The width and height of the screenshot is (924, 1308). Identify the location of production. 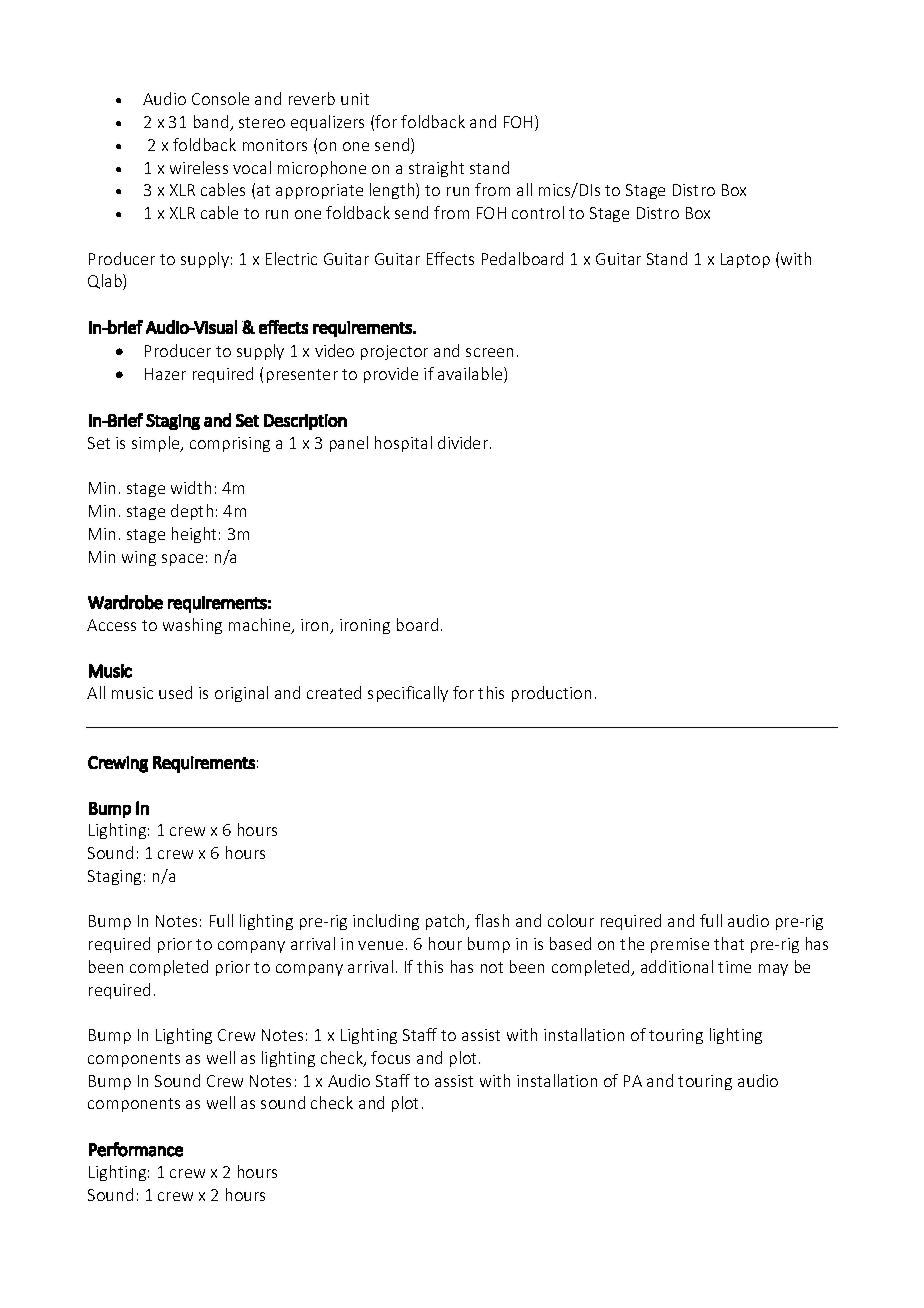
(551, 694).
